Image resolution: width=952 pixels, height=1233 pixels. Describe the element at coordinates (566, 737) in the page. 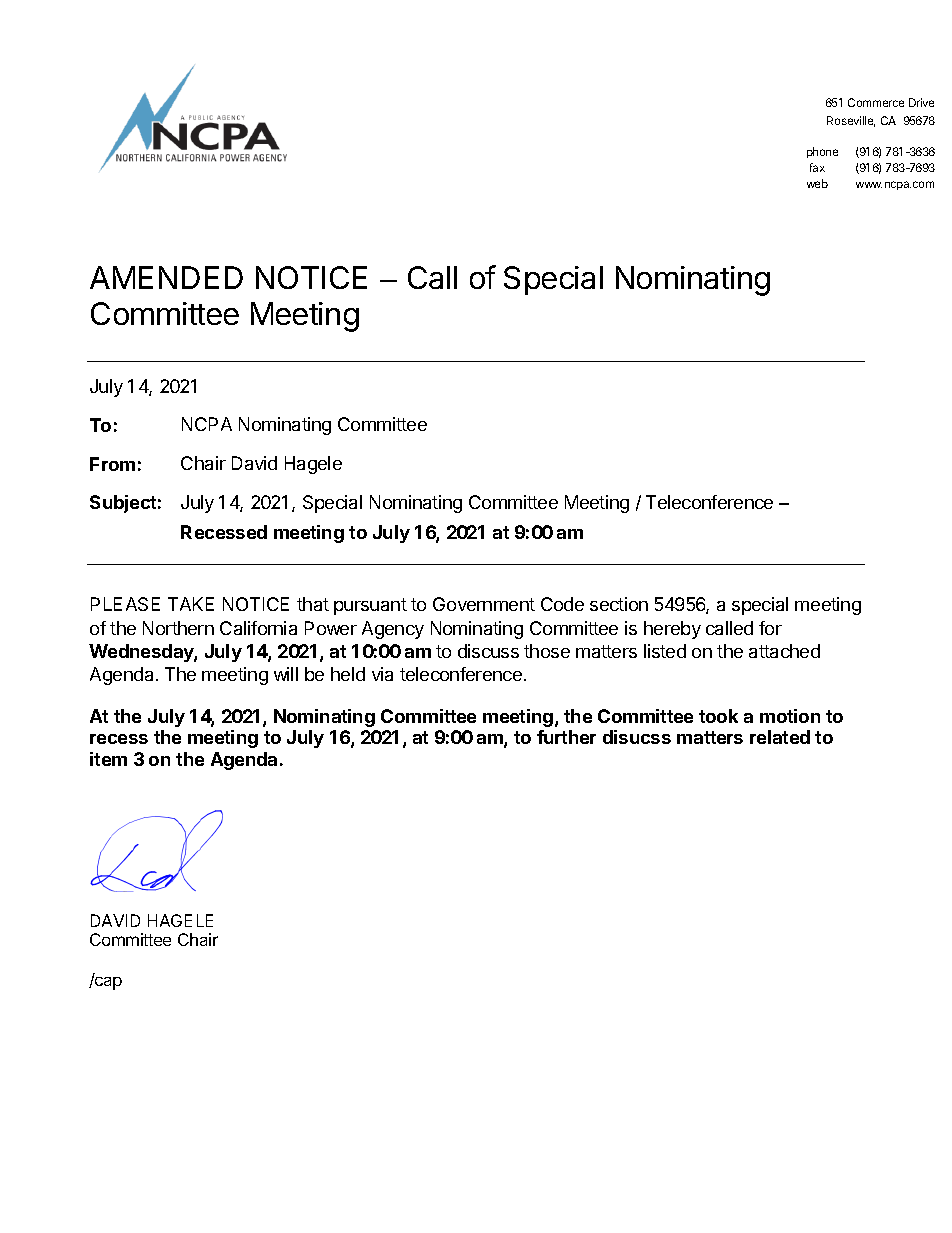

I see `further` at that location.
